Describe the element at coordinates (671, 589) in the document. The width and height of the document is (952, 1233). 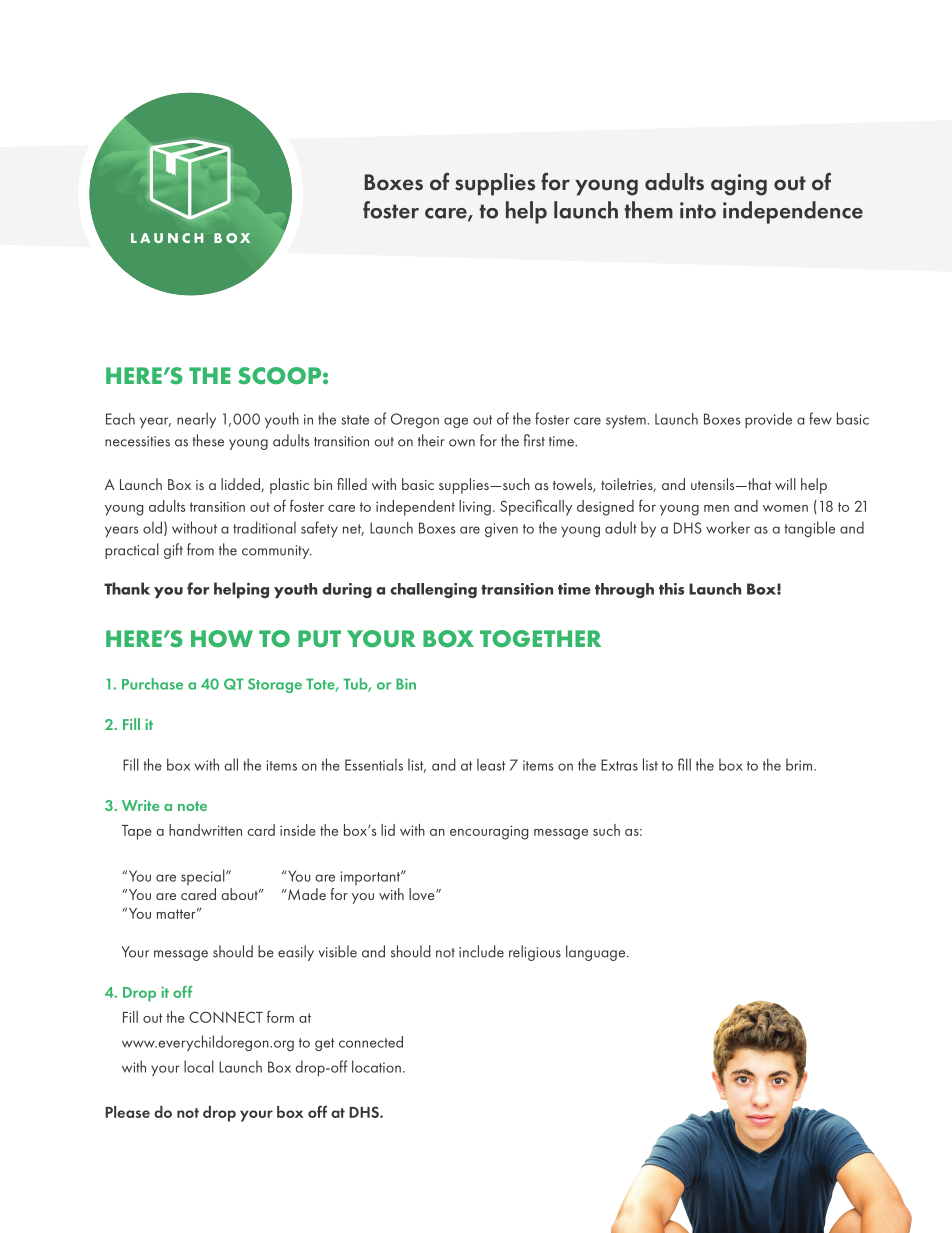
I see `this` at that location.
